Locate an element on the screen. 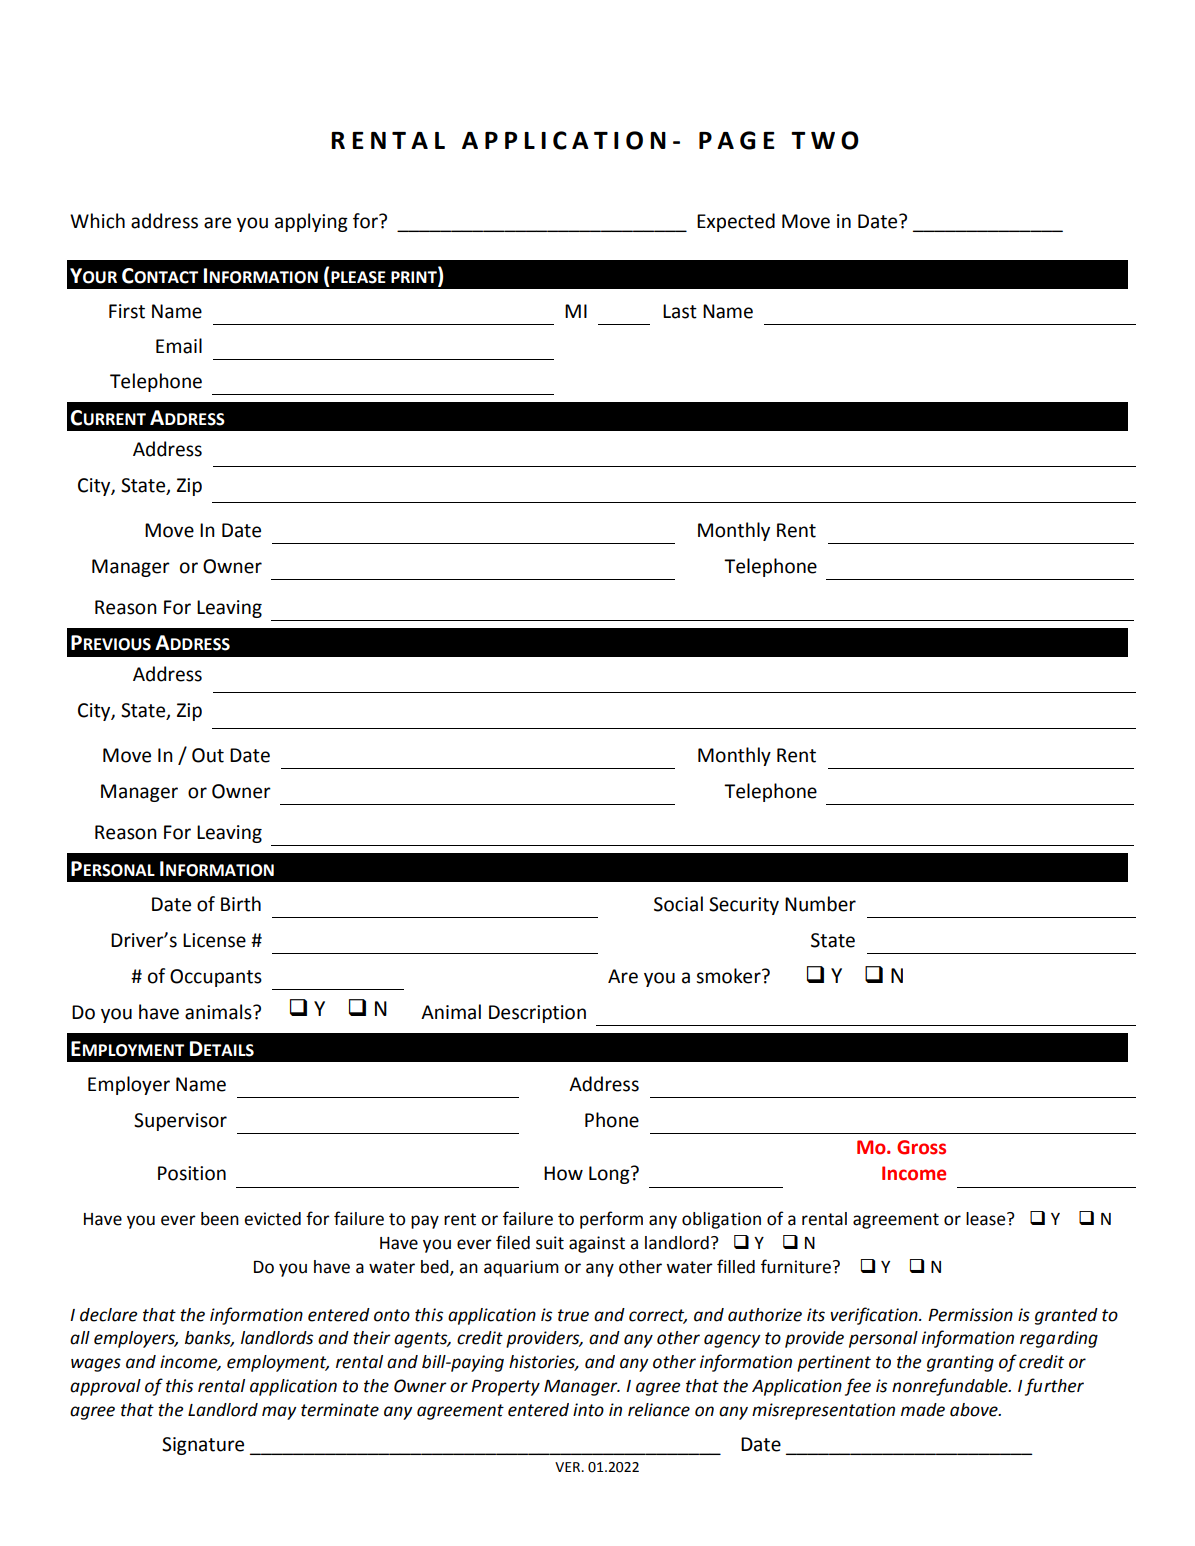  Out is located at coordinates (208, 755).
